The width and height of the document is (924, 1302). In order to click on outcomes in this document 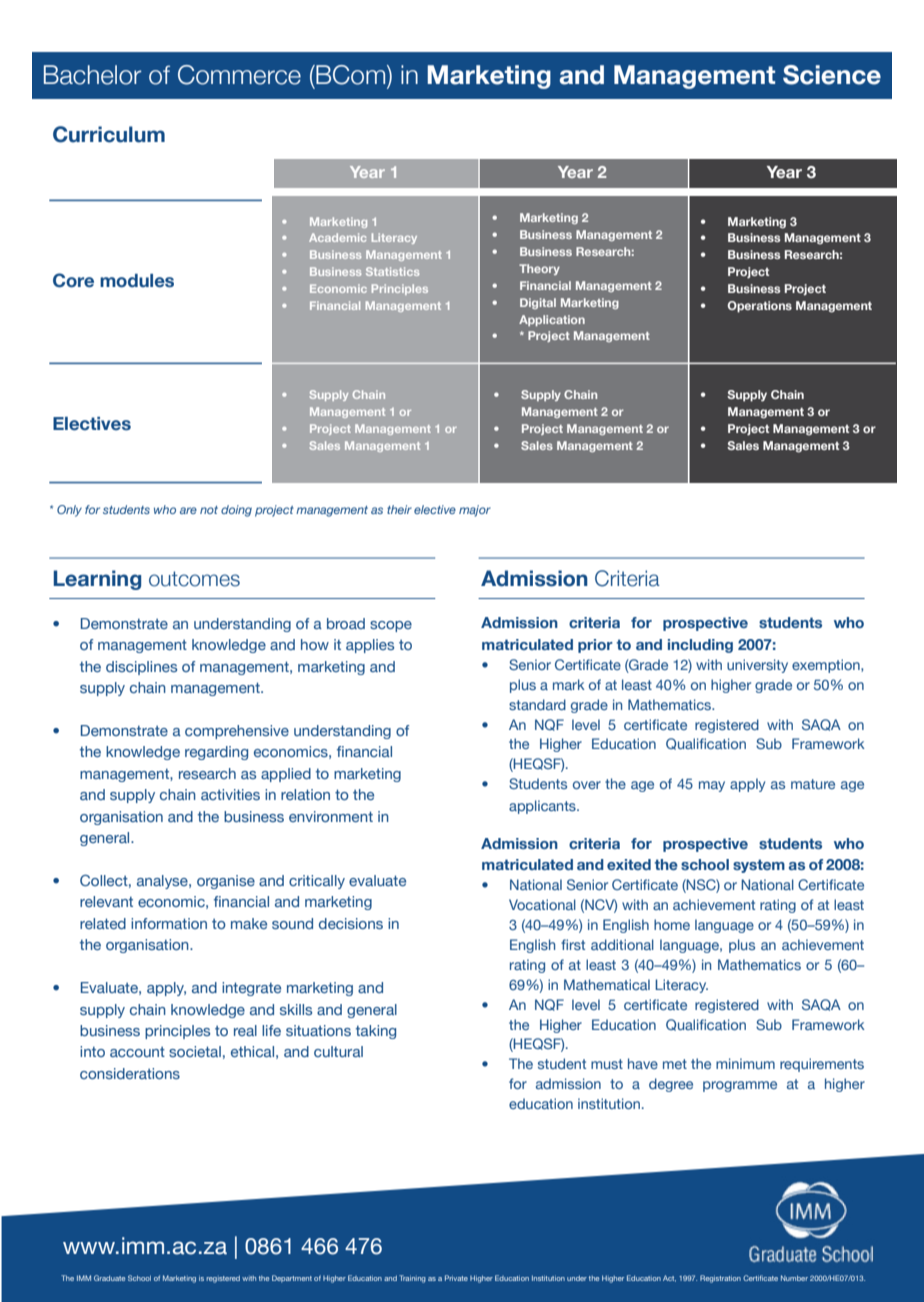, I will do `click(194, 579)`.
